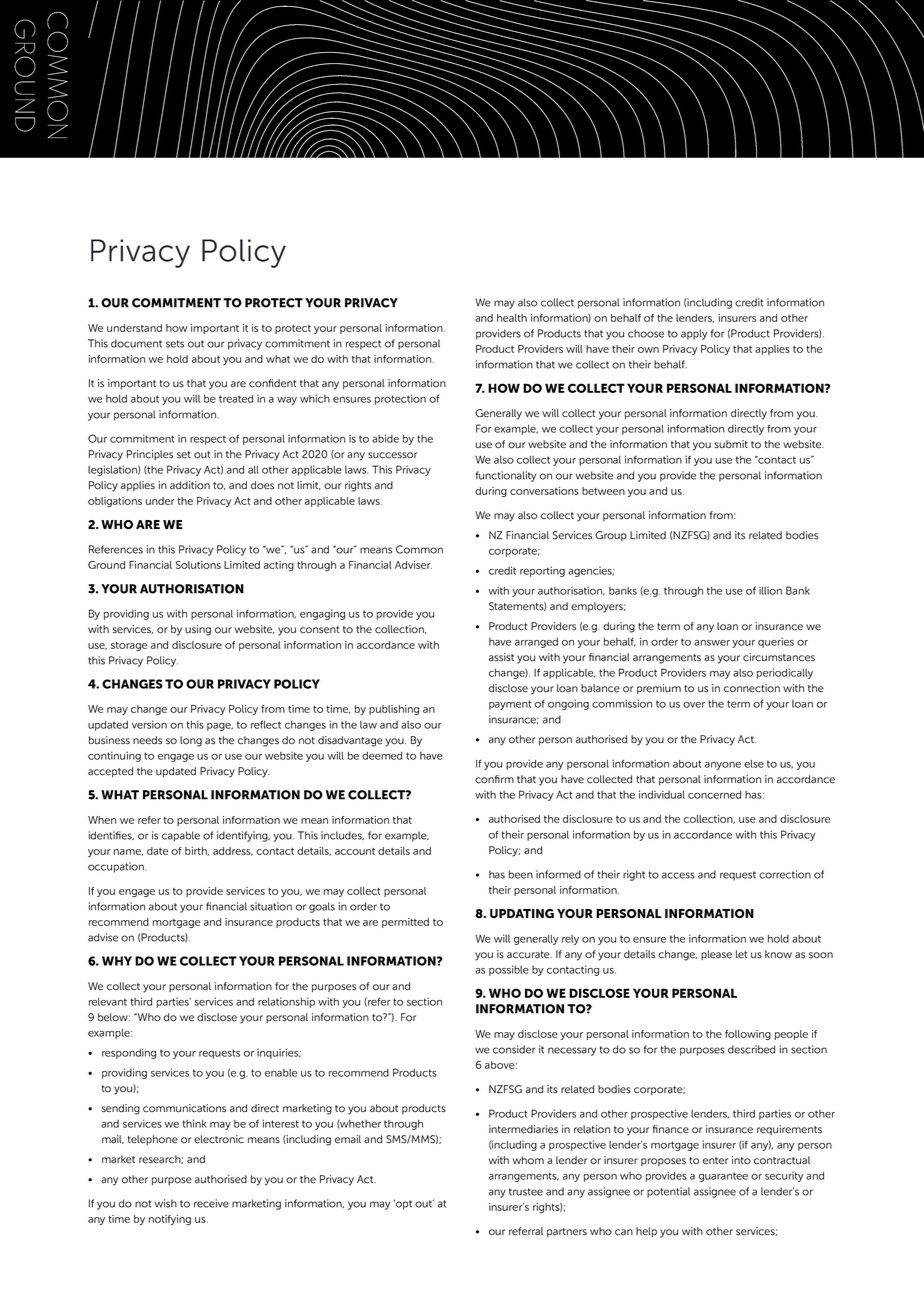 This screenshot has height=1308, width=924. Describe the element at coordinates (694, 334) in the screenshot. I see `apply` at that location.
